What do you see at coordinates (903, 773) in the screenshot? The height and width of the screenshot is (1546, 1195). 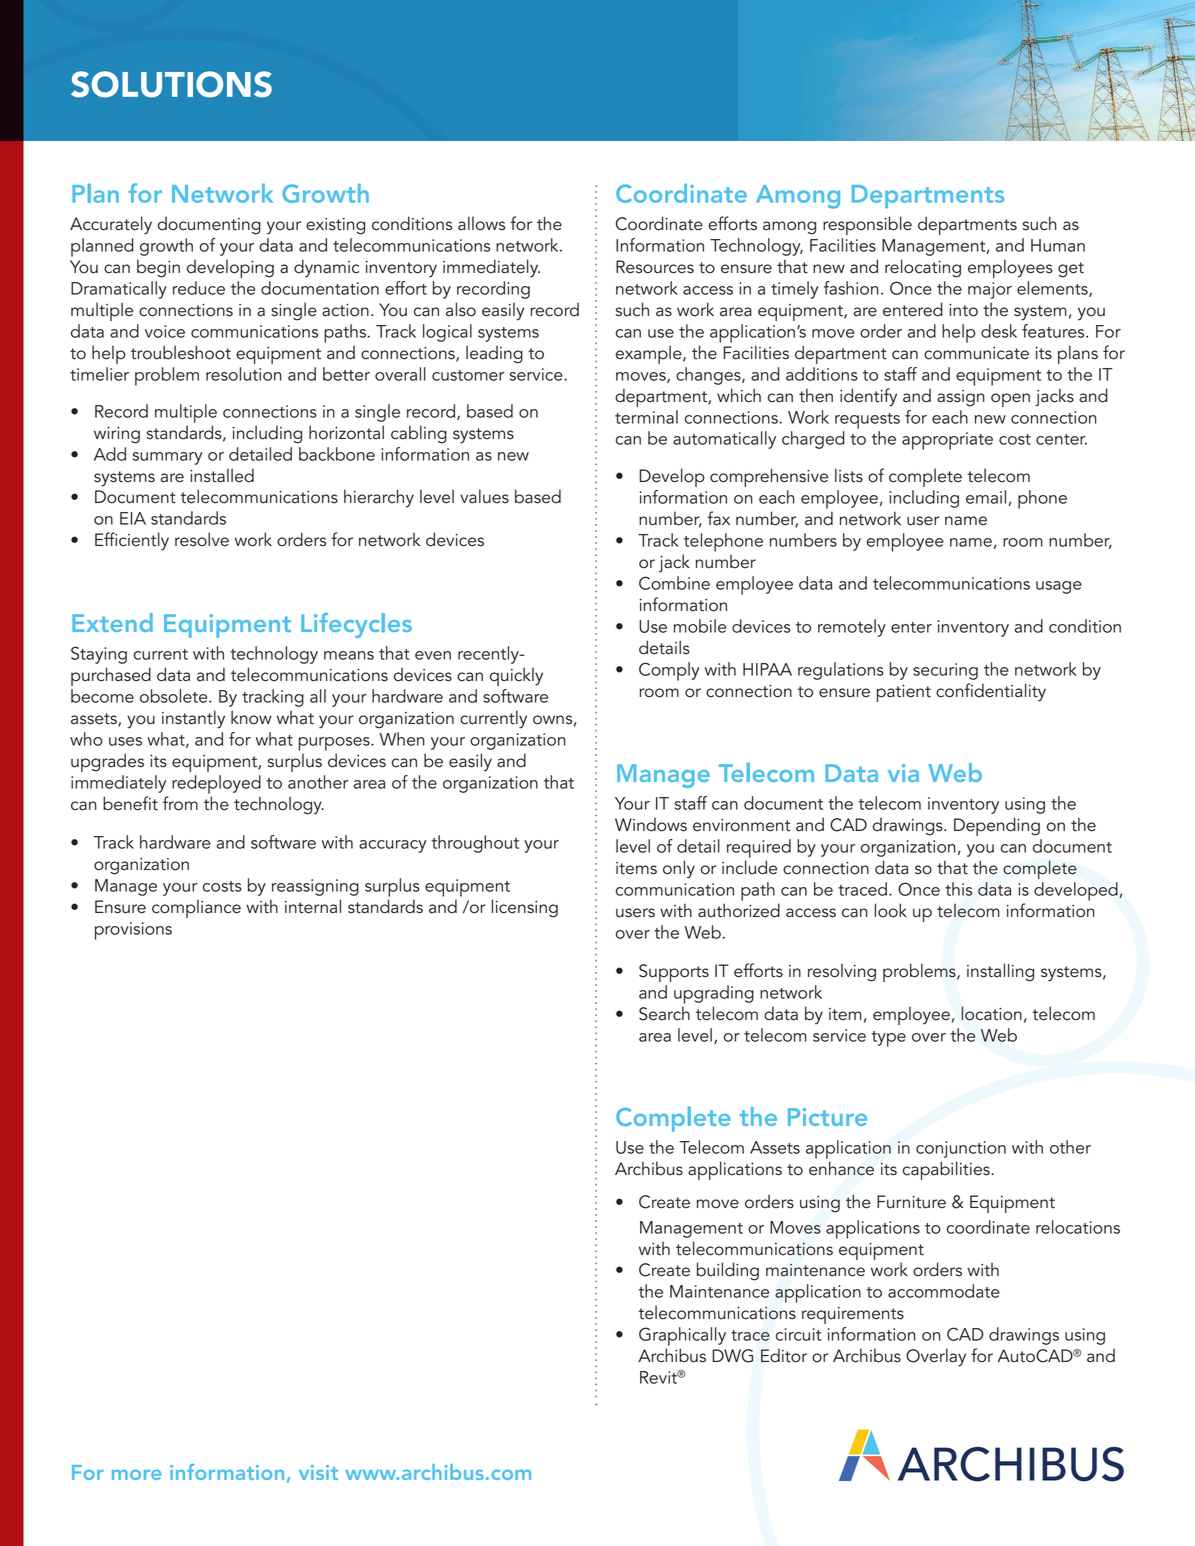 I see `via` at bounding box center [903, 773].
